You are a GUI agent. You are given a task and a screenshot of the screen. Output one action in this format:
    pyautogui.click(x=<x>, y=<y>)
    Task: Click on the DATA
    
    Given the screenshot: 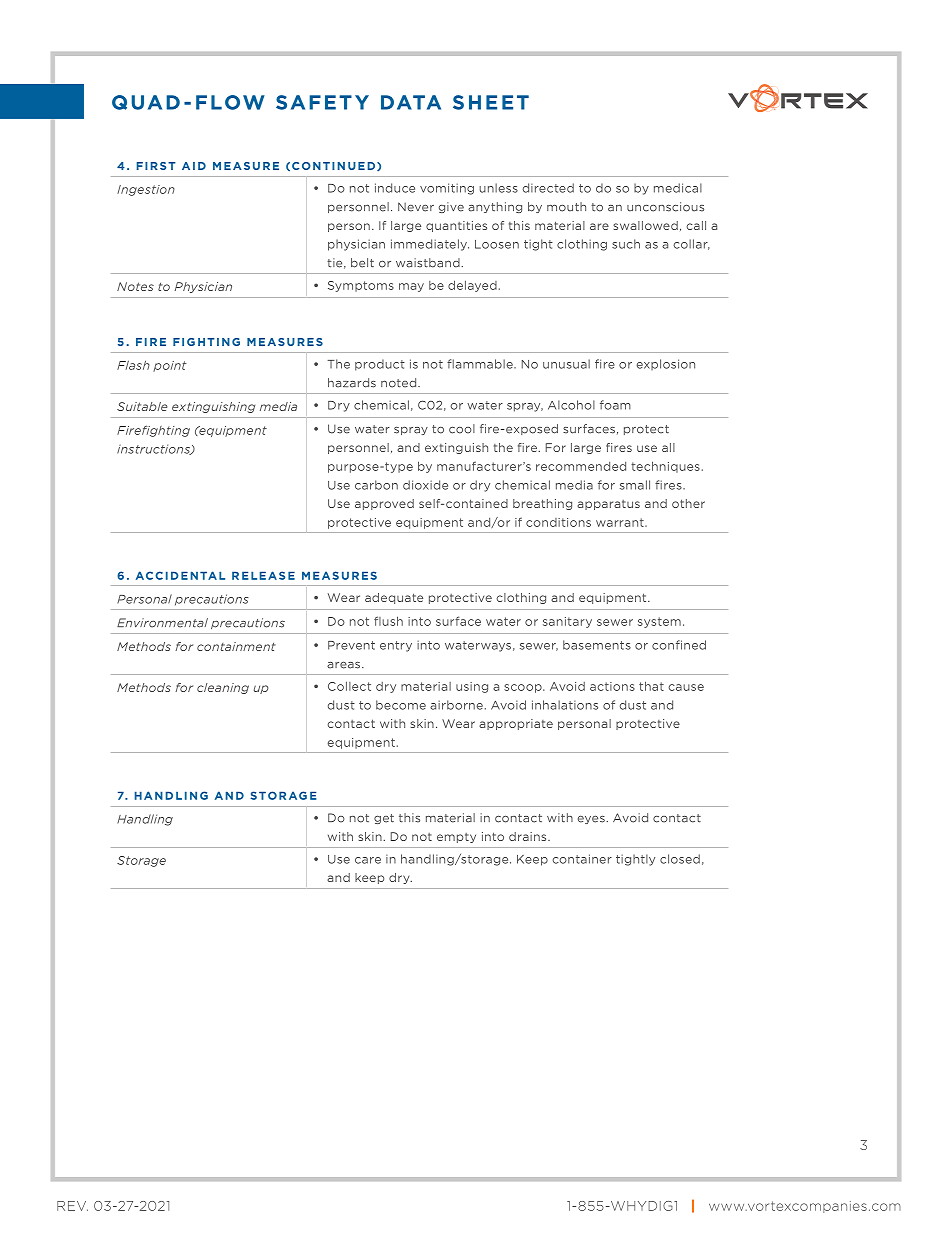 What is the action you would take?
    pyautogui.click(x=411, y=102)
